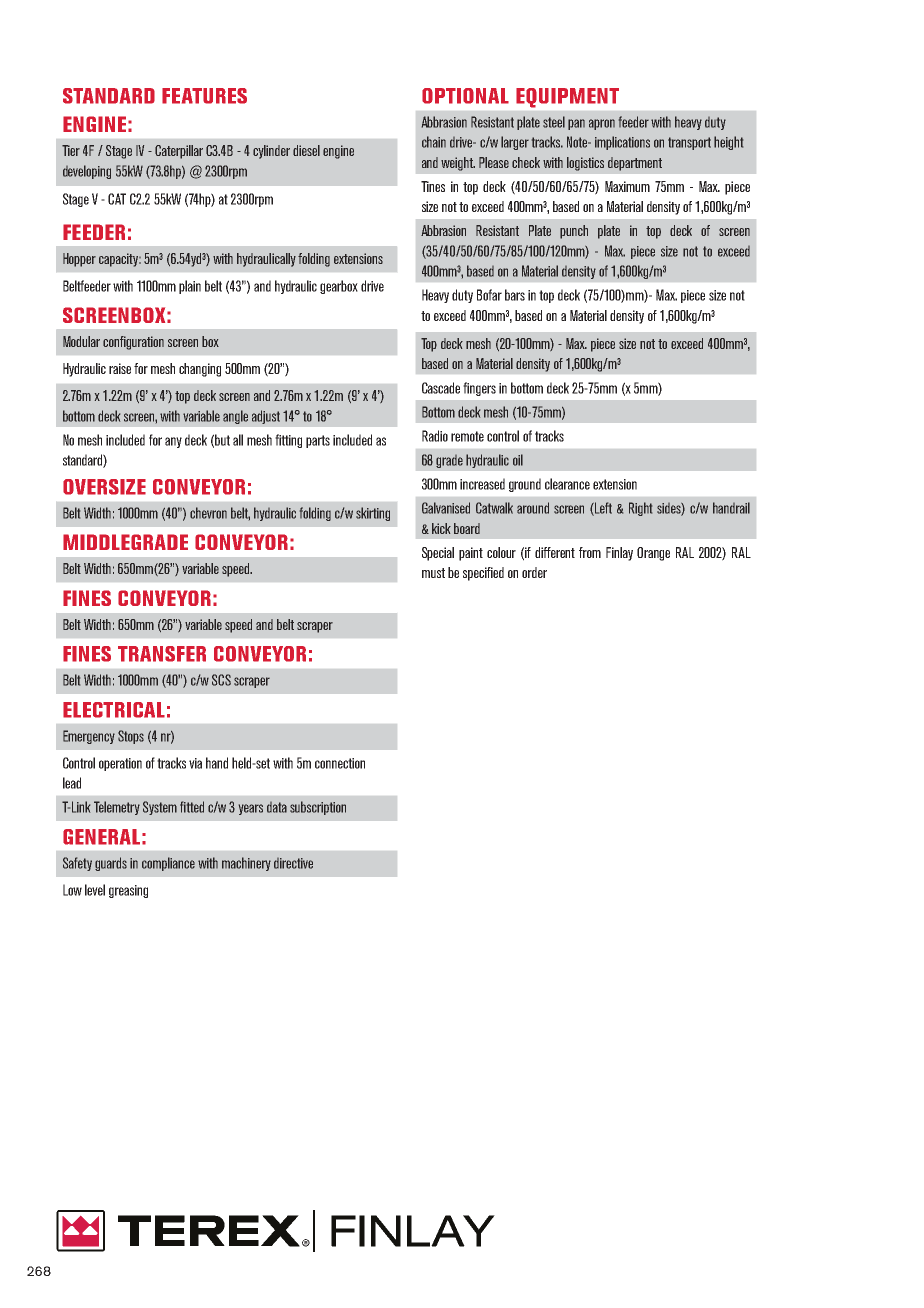 This screenshot has width=924, height=1308. What do you see at coordinates (208, 513) in the screenshot?
I see `chevron` at bounding box center [208, 513].
